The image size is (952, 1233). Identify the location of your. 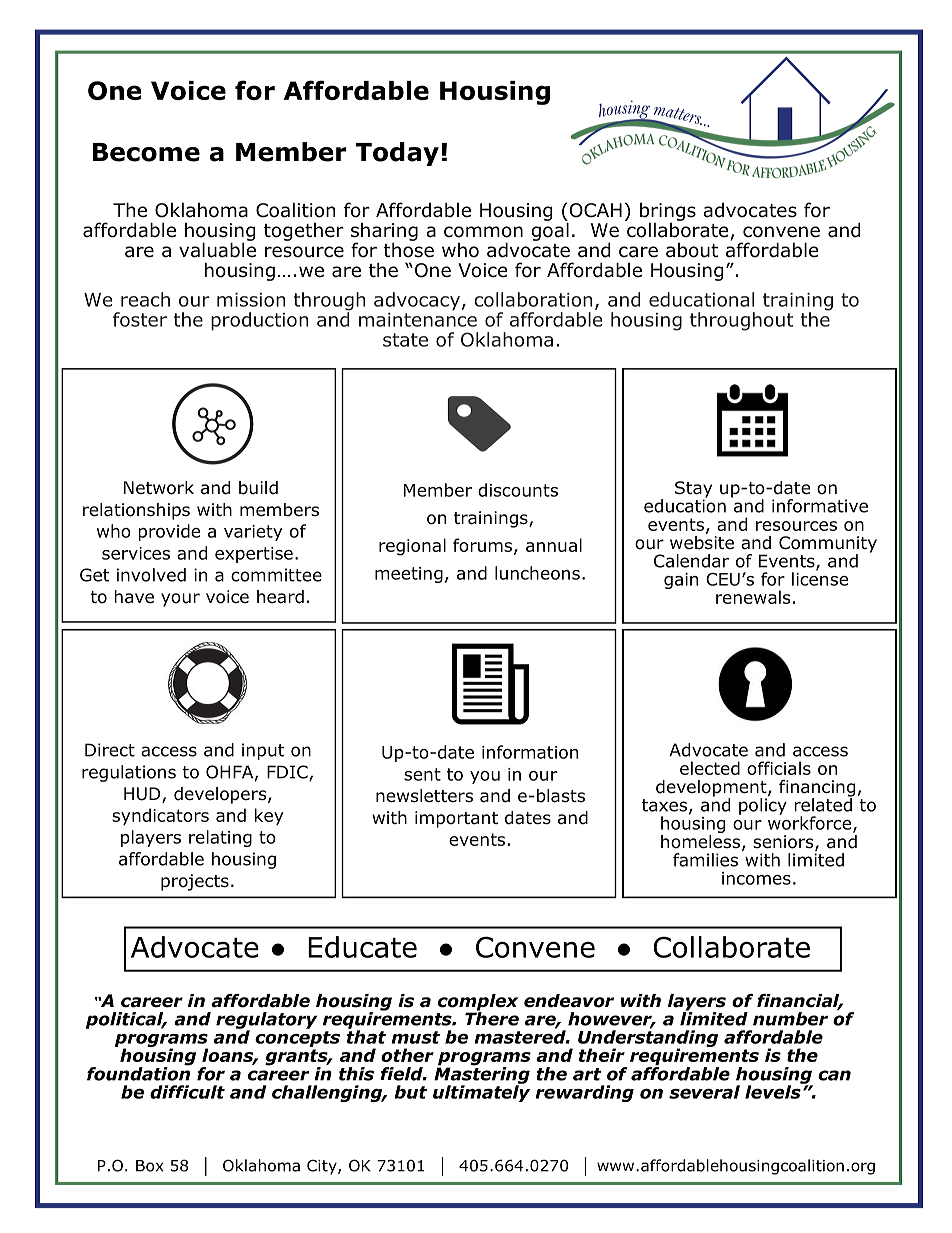
(180, 600).
